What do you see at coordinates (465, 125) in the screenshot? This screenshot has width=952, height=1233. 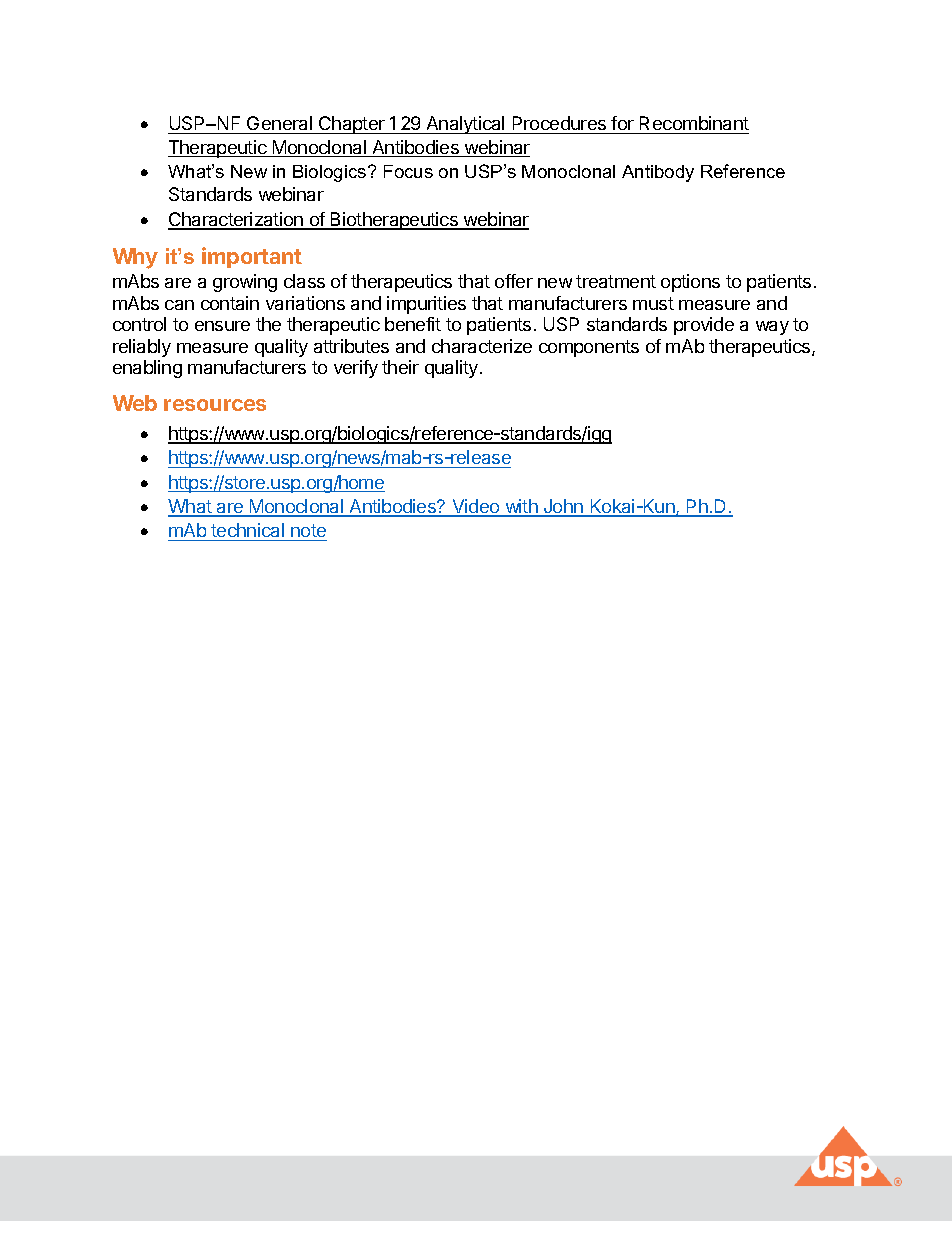 I see `Analytical` at bounding box center [465, 125].
